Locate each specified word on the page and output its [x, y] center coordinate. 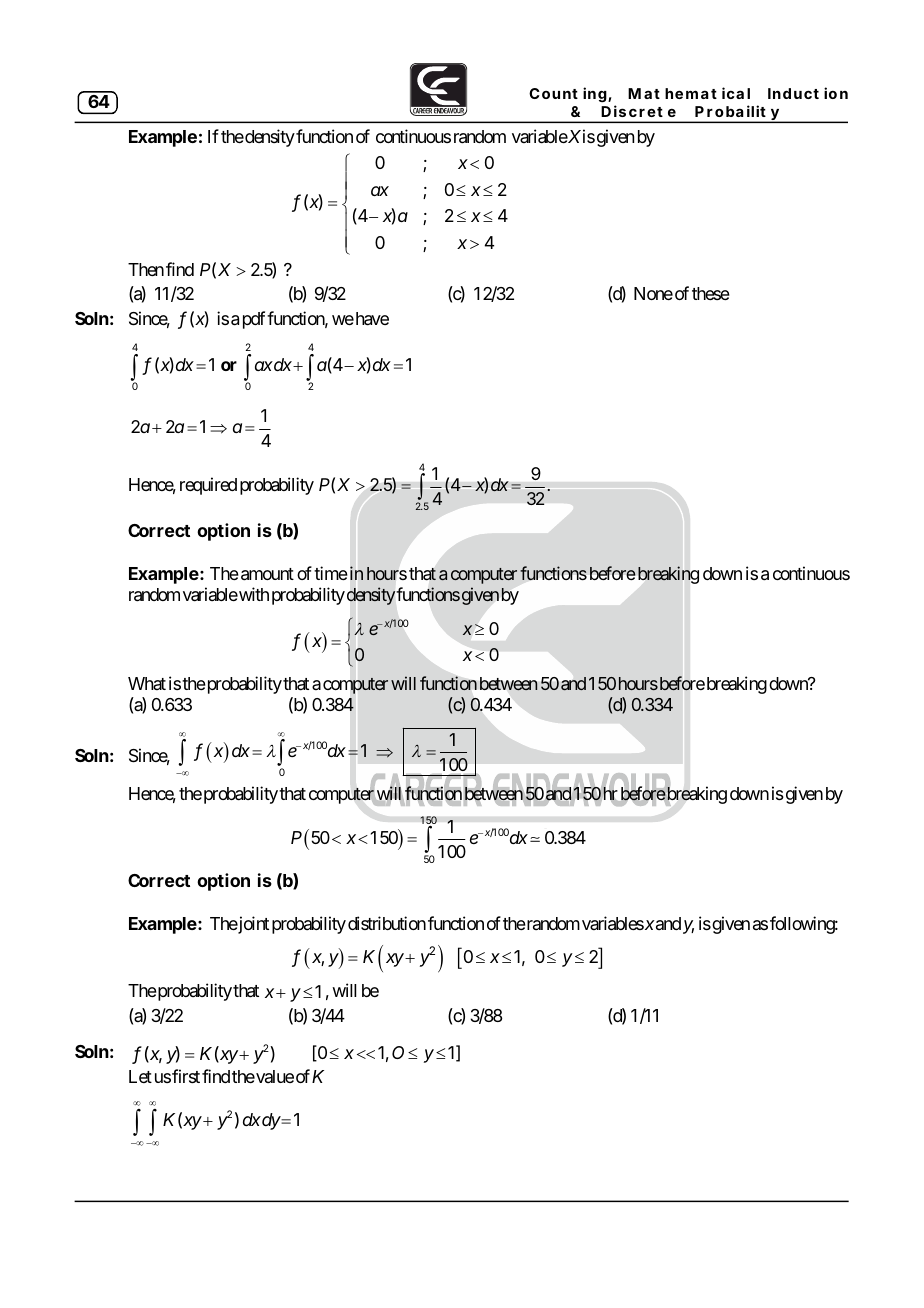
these [711, 293]
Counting [568, 94]
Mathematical [689, 93]
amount [267, 574]
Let [140, 1076]
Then [146, 269]
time [331, 573]
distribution [387, 923]
